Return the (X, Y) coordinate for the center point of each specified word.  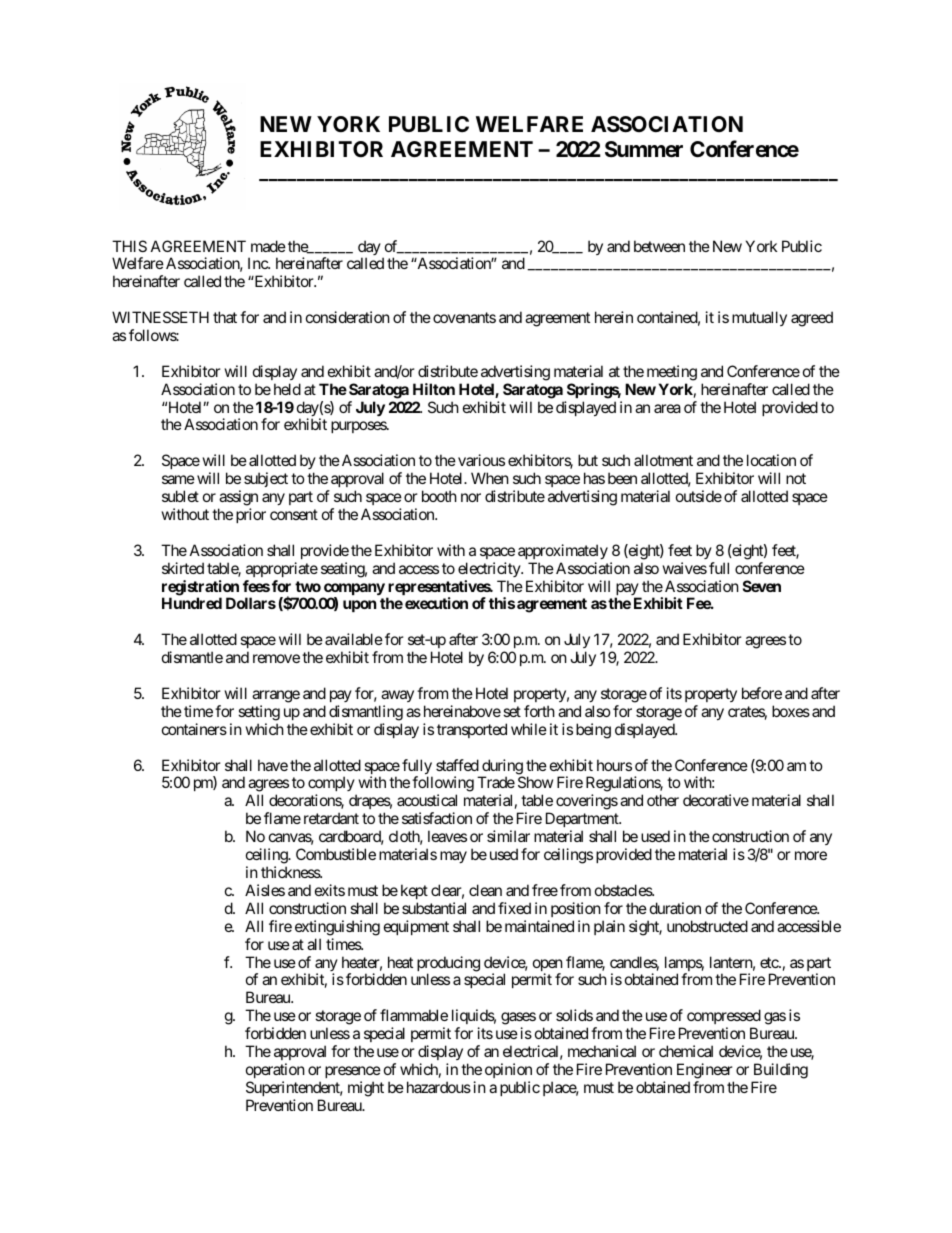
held (287, 389)
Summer (644, 149)
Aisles (265, 890)
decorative (716, 800)
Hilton (434, 389)
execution (436, 603)
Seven (762, 586)
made (268, 246)
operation (275, 1070)
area (667, 408)
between (659, 246)
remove (276, 658)
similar (508, 836)
